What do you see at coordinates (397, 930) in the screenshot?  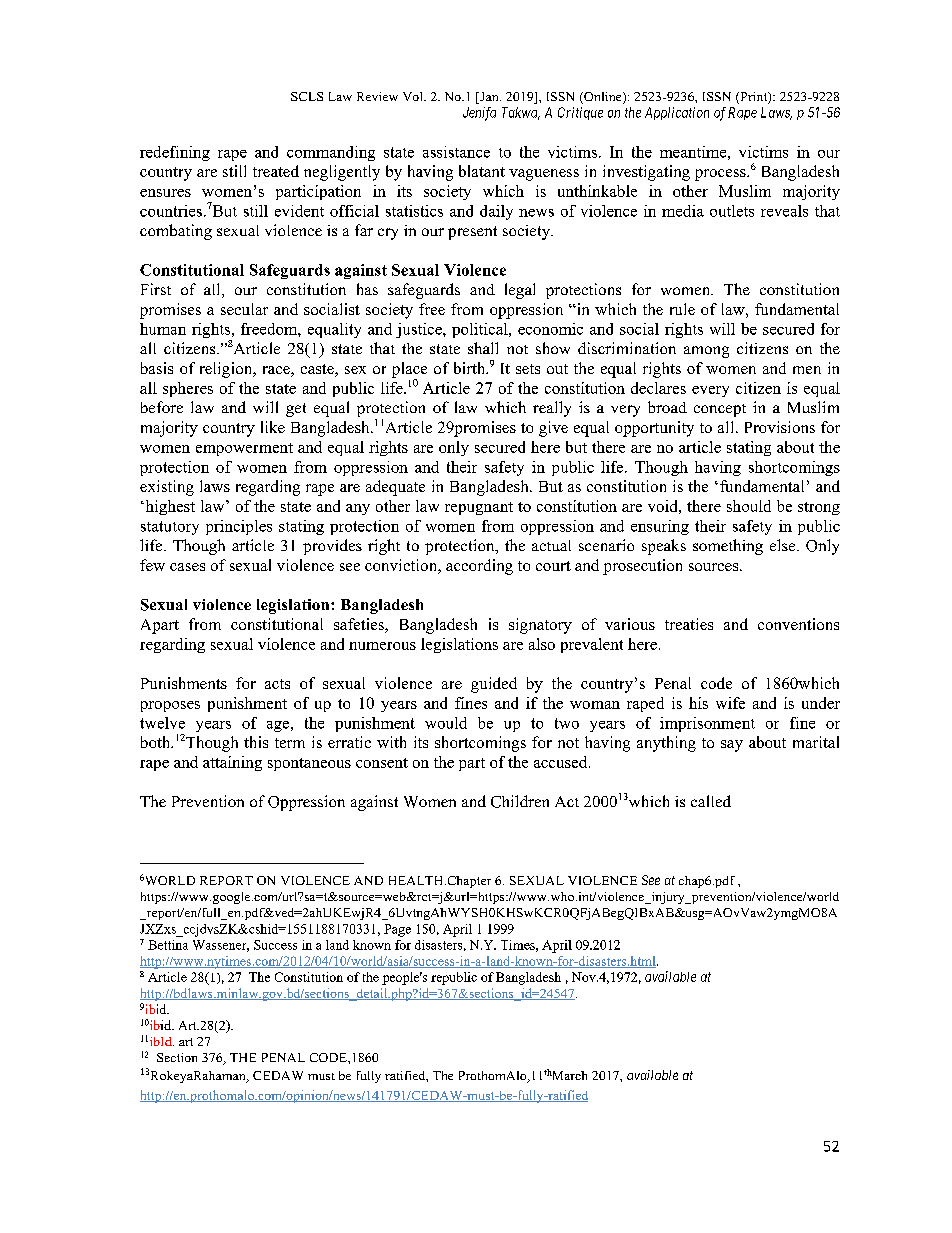 I see `Page` at bounding box center [397, 930].
